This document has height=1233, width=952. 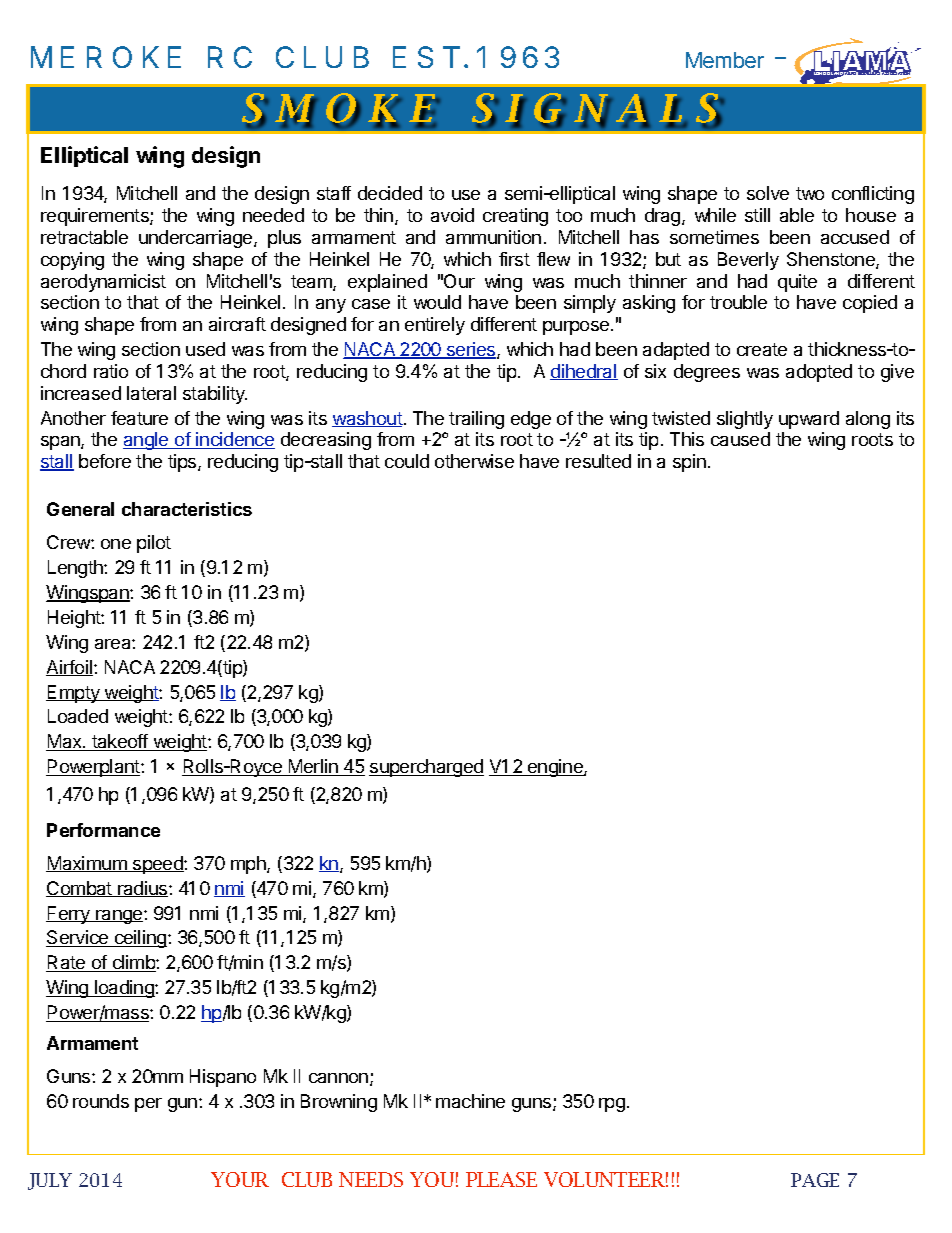 What do you see at coordinates (96, 217) in the document?
I see `requirements` at bounding box center [96, 217].
